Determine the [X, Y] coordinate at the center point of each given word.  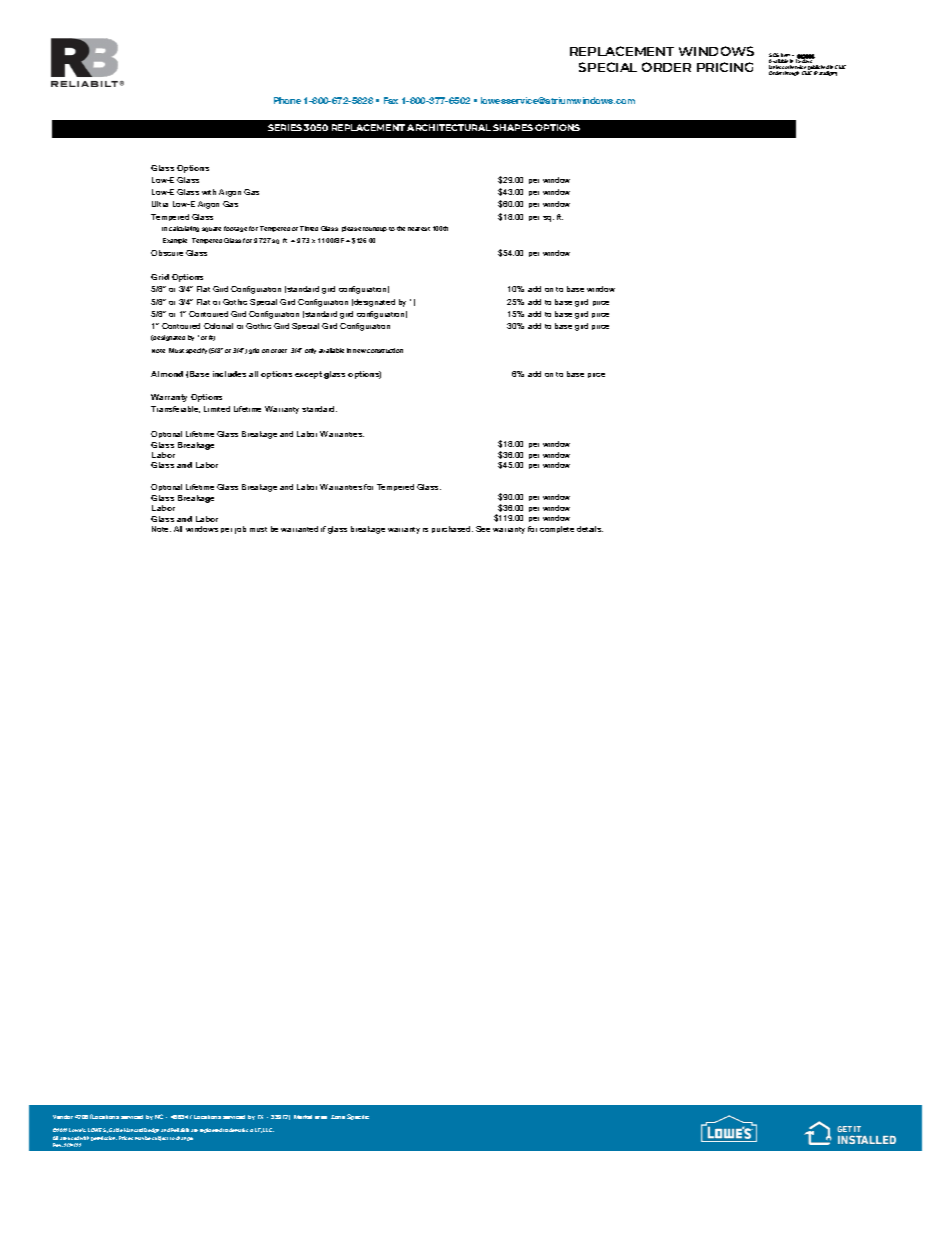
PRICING [725, 67]
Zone [338, 1117]
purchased [452, 529]
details [590, 529]
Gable [116, 1130]
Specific [358, 1117]
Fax [391, 100]
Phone [287, 100]
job [240, 530]
